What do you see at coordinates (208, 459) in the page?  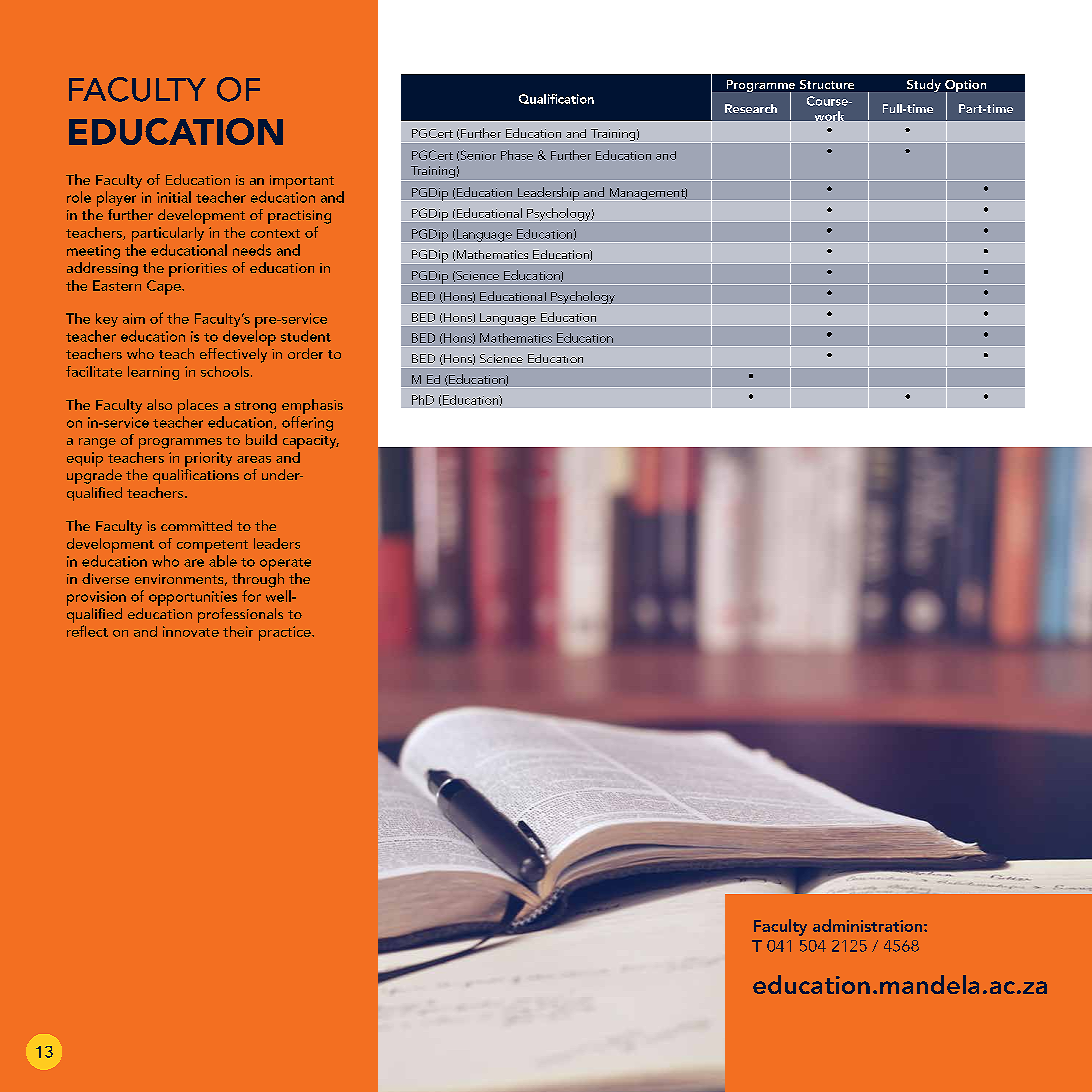 I see `priority` at bounding box center [208, 459].
